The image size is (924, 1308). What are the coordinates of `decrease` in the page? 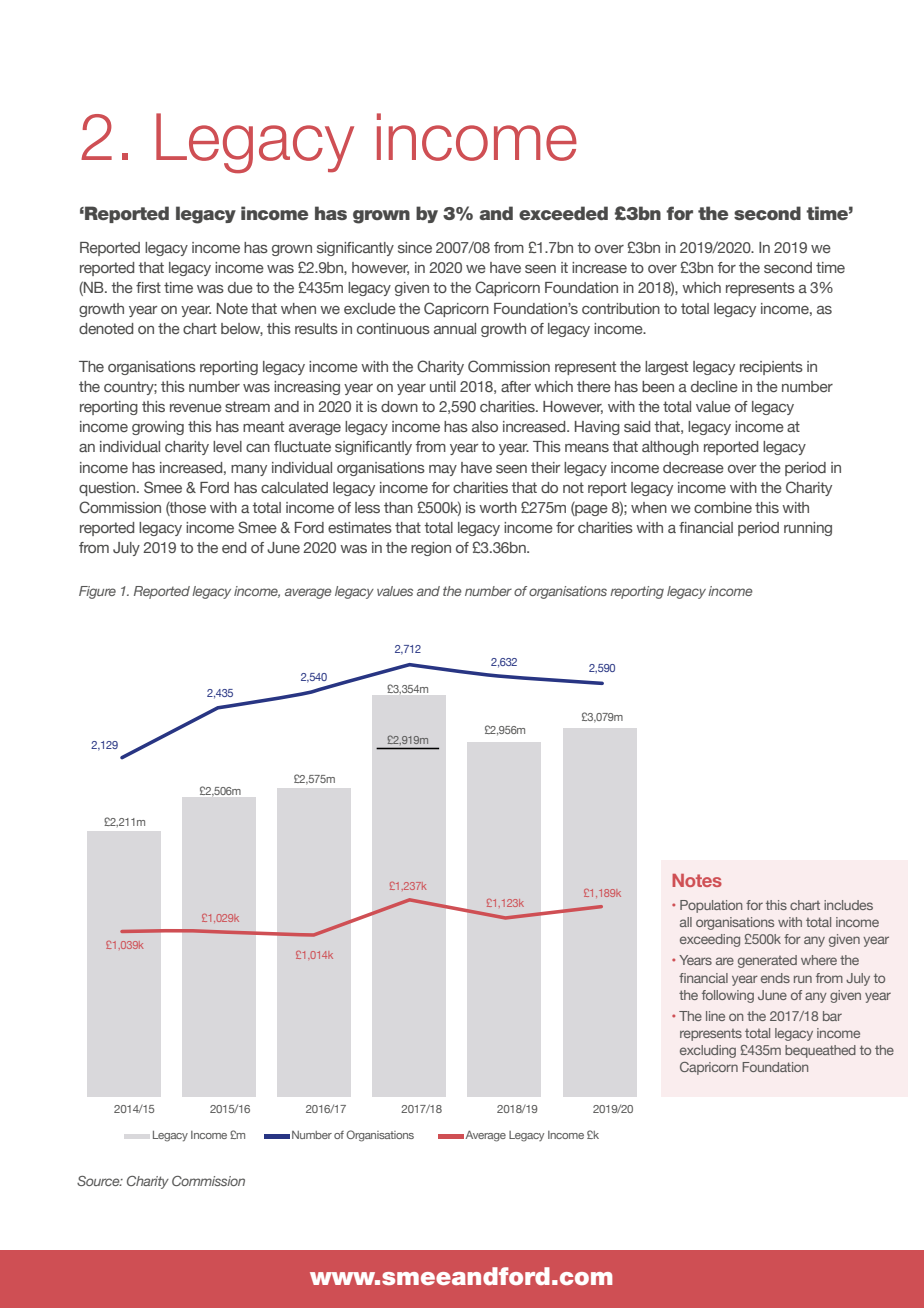 It's located at (693, 467).
